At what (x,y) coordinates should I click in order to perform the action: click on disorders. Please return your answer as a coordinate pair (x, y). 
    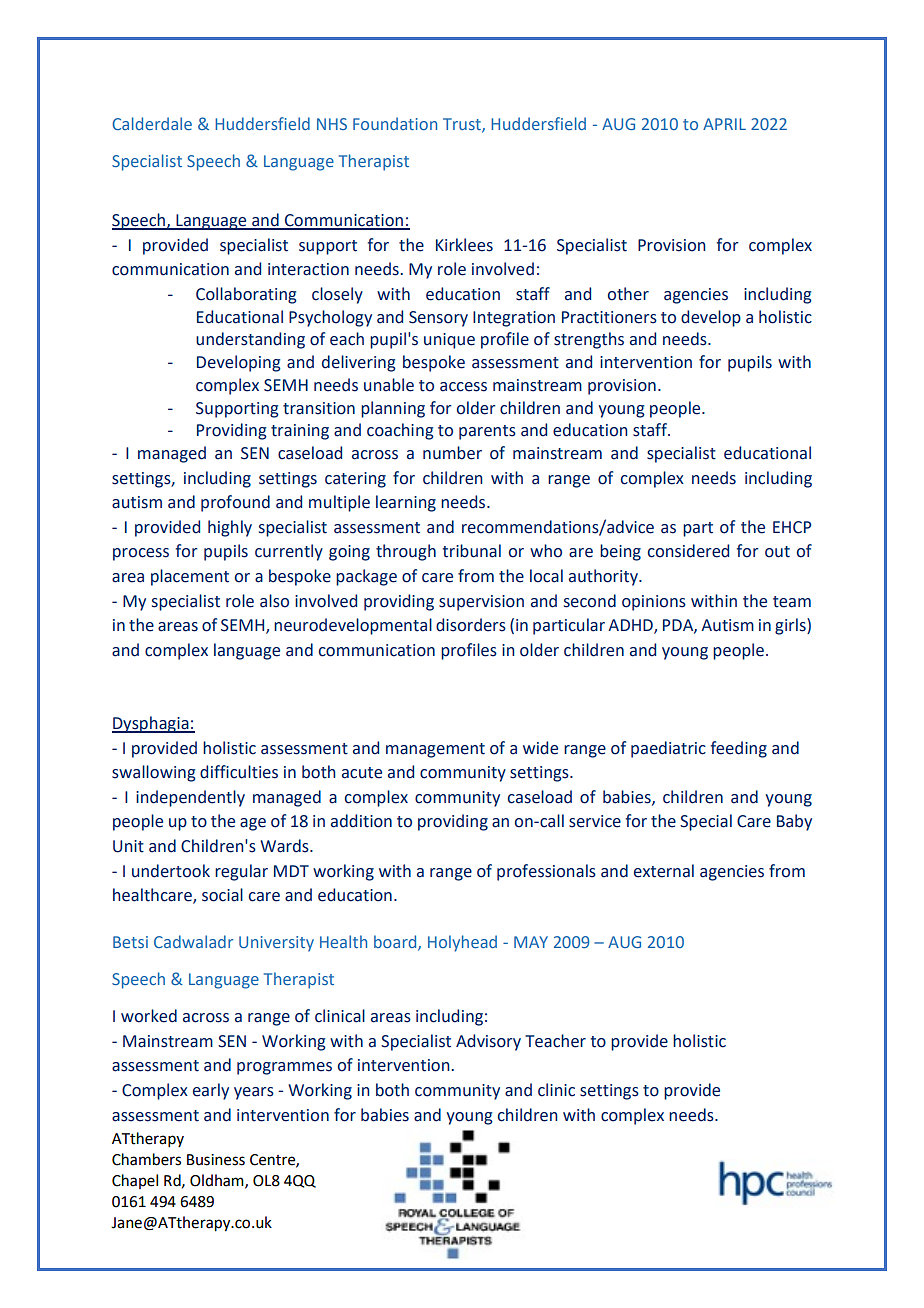
    Looking at the image, I should click on (471, 625).
